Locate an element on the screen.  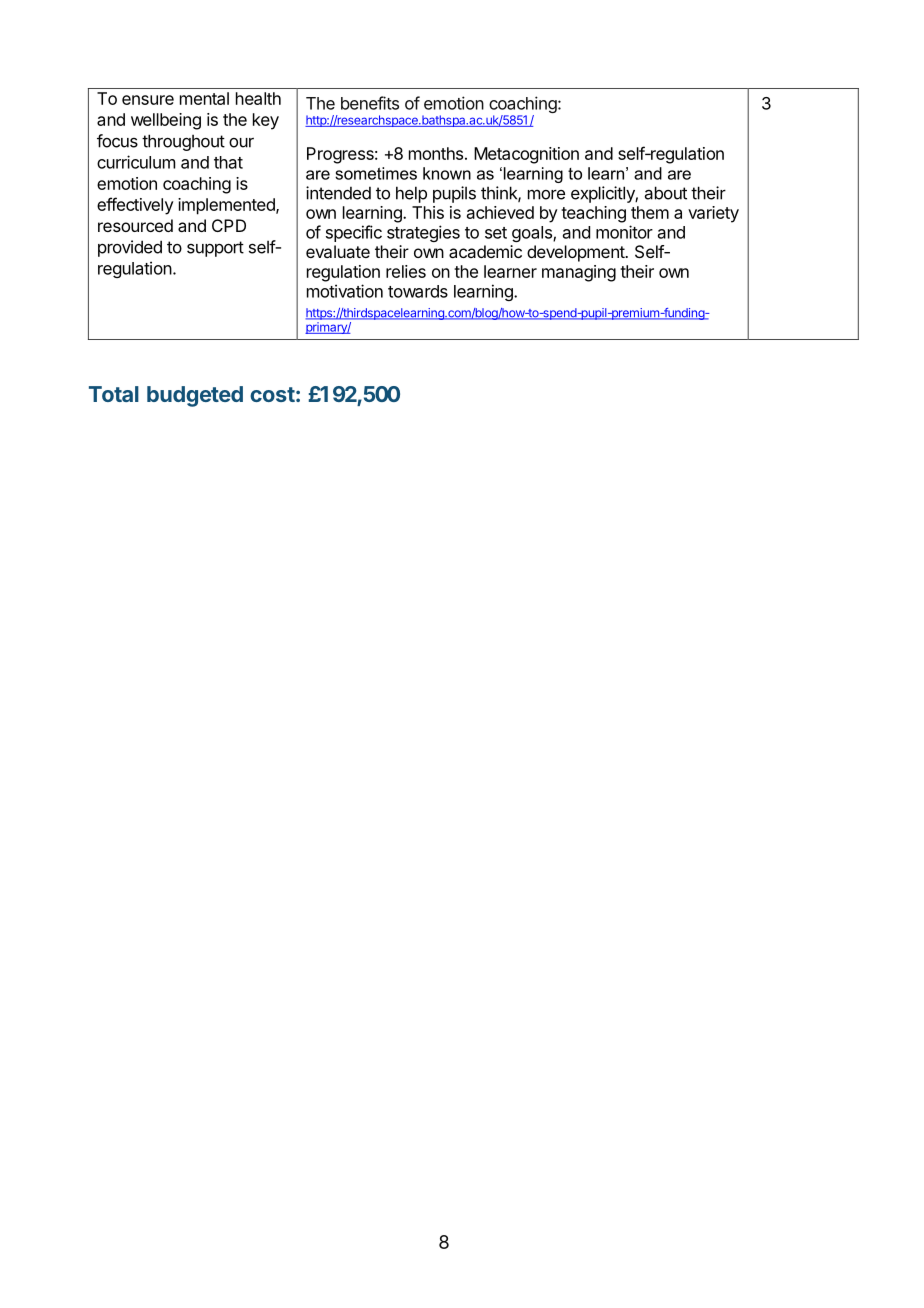
mental is located at coordinates (204, 98).
